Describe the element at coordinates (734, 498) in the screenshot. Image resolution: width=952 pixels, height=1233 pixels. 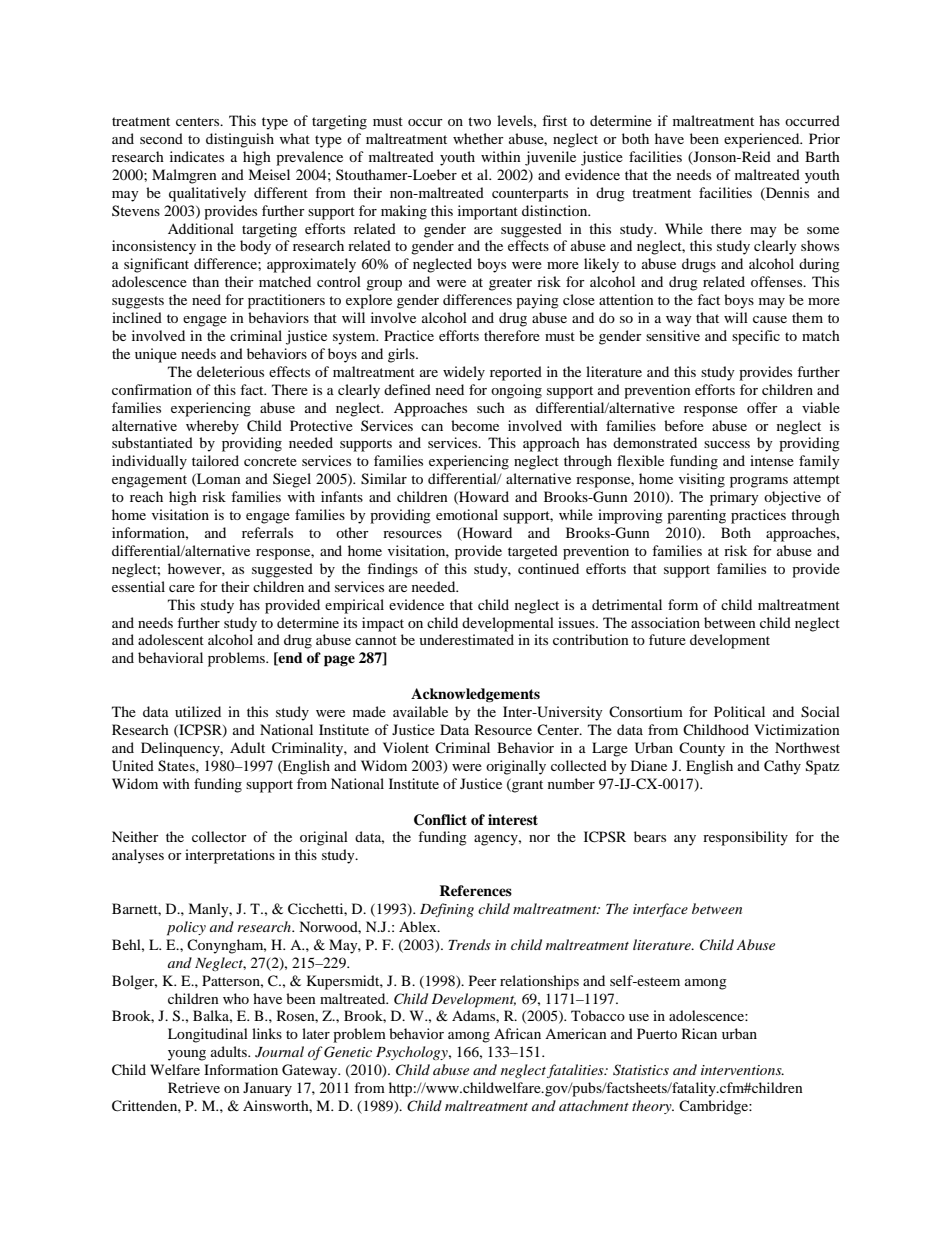
I see `primary` at that location.
